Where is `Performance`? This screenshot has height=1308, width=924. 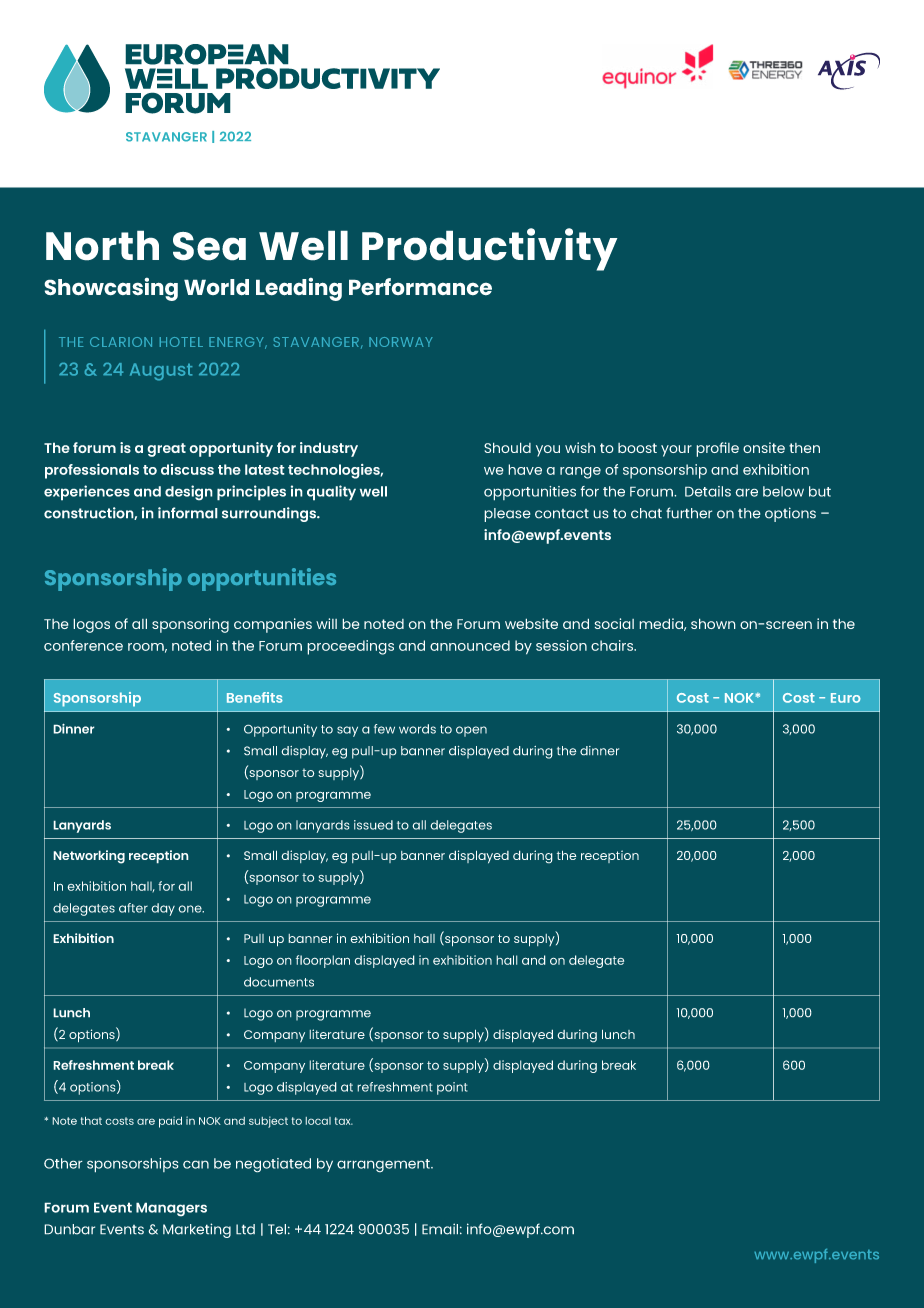 Performance is located at coordinates (420, 287).
